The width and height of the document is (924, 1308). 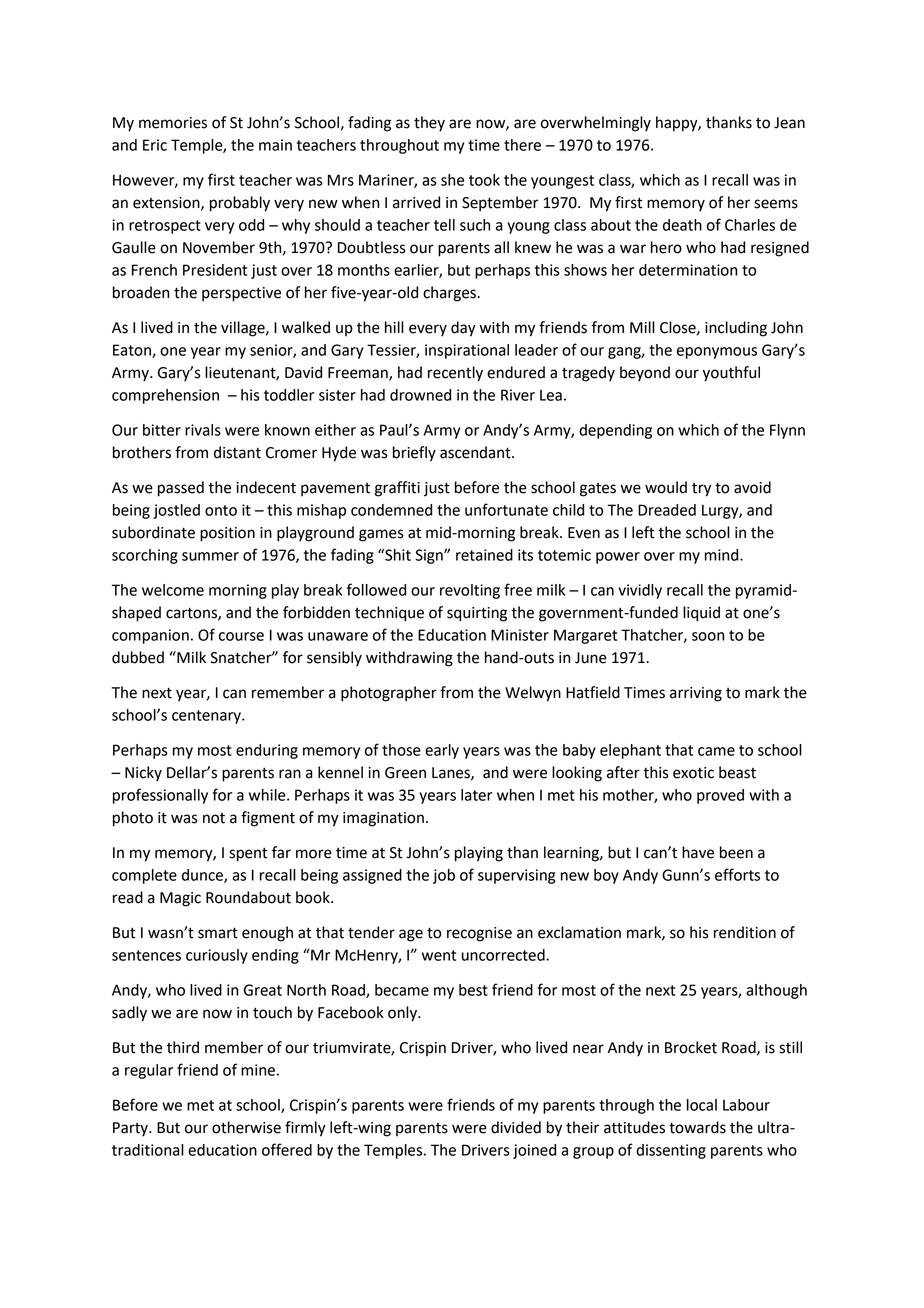 What do you see at coordinates (789, 123) in the document?
I see `Jean` at bounding box center [789, 123].
